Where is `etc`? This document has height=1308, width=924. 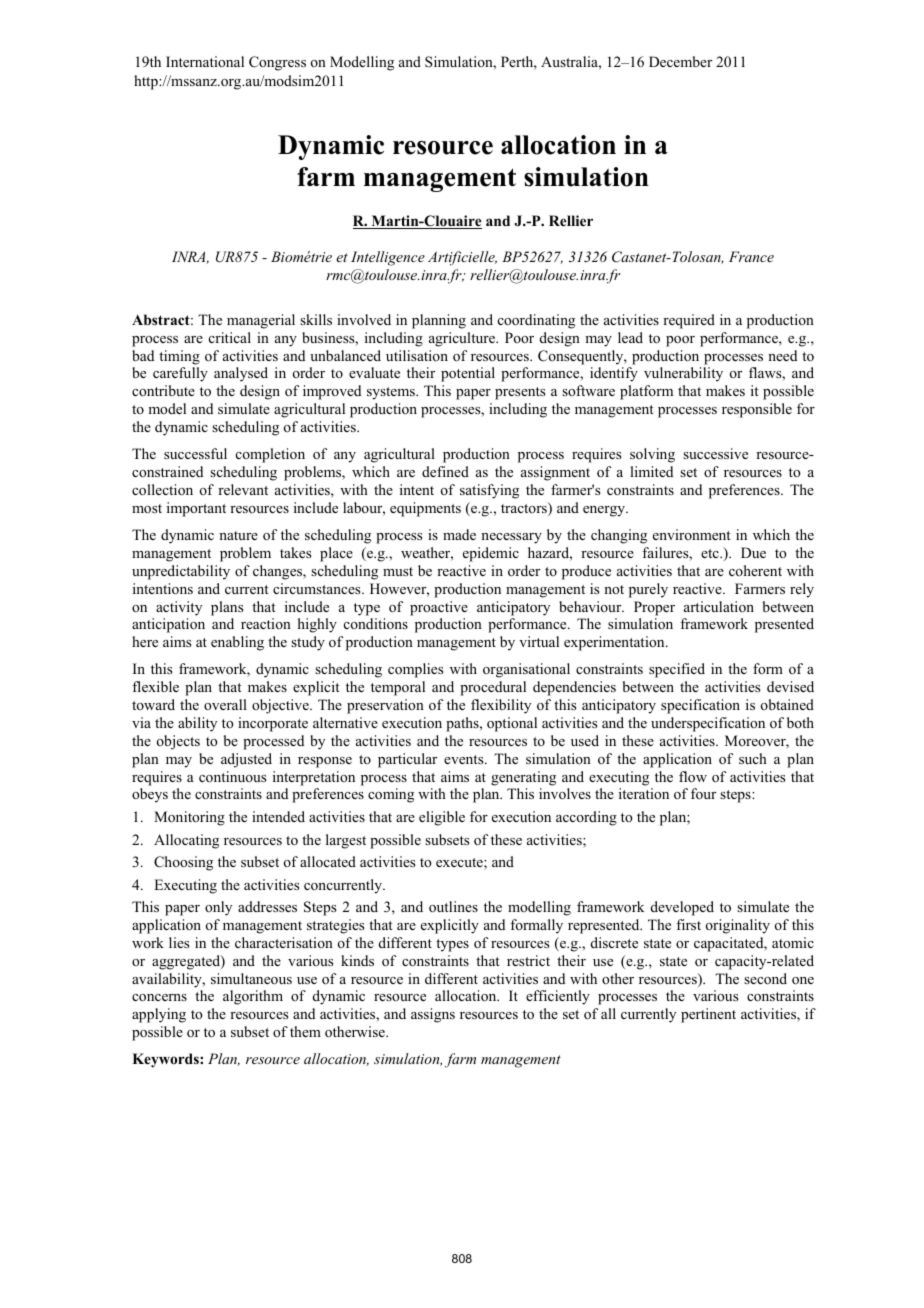
etc is located at coordinates (711, 553).
